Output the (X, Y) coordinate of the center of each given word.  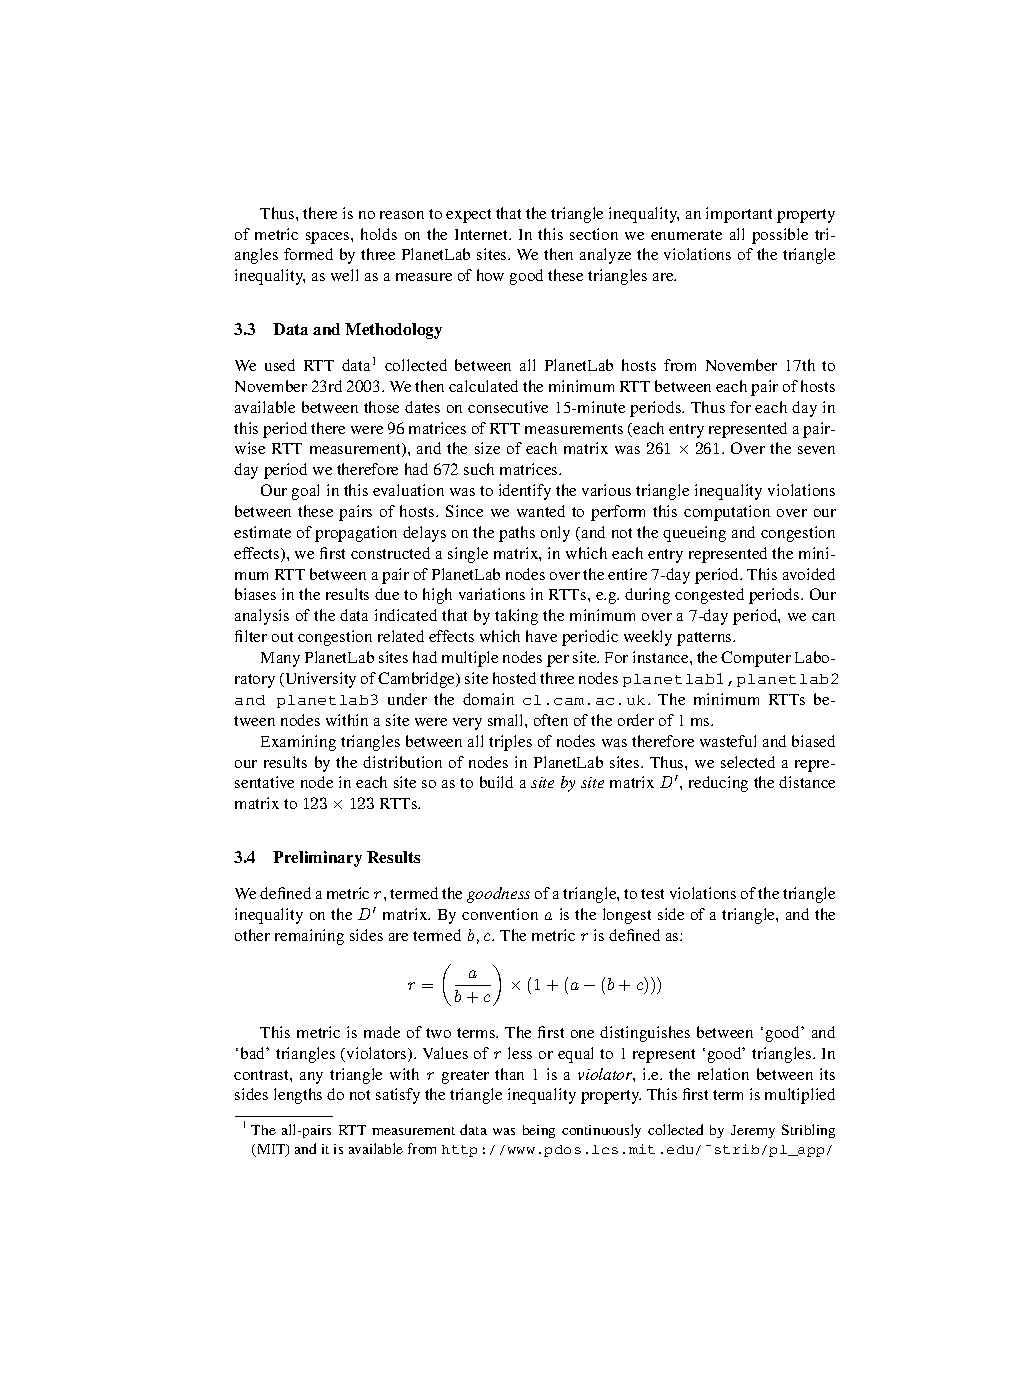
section (594, 234)
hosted (514, 678)
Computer (756, 659)
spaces (329, 238)
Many (280, 659)
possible (780, 236)
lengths (298, 1096)
